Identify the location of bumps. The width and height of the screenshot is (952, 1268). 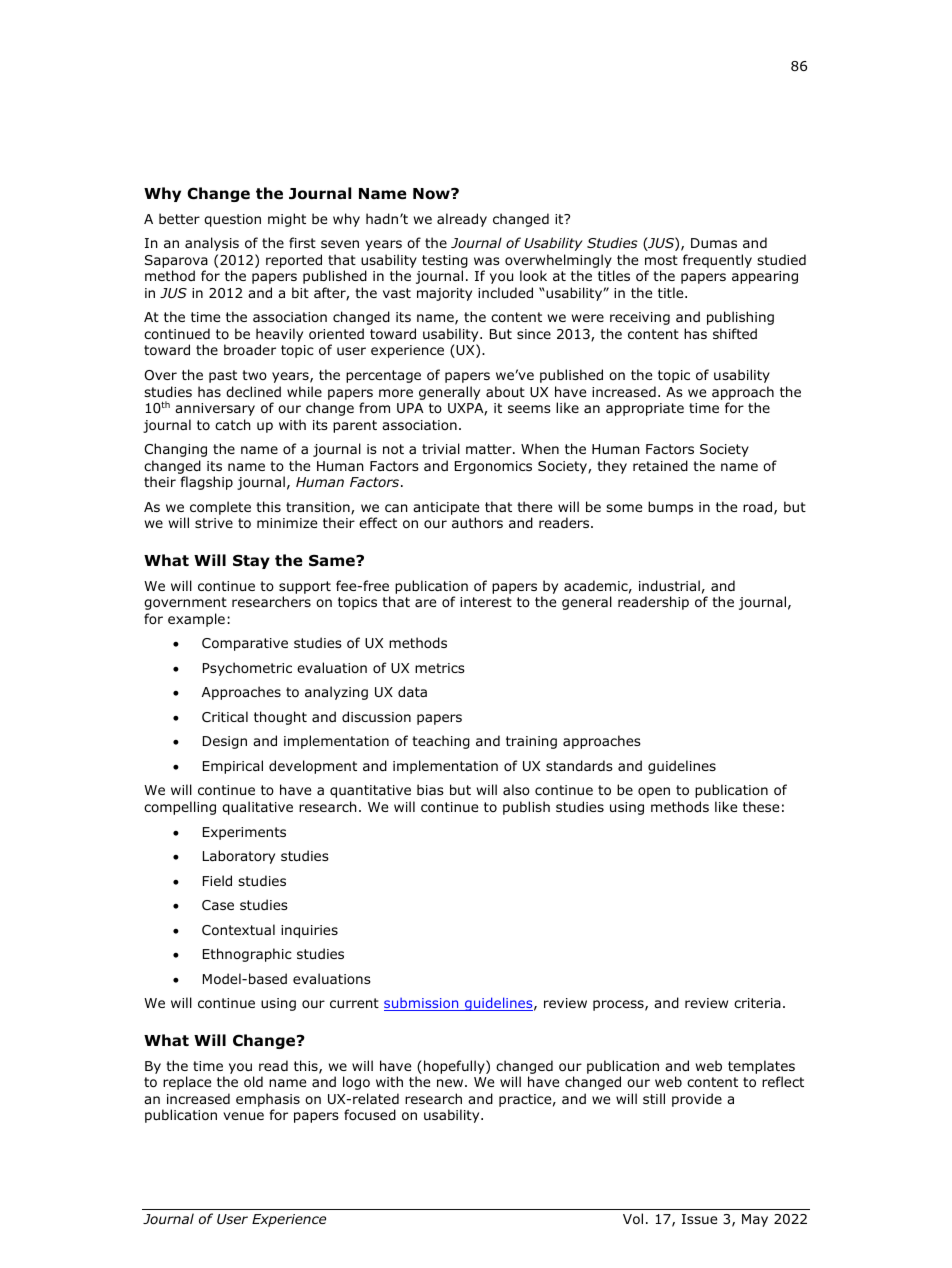
(670, 508).
